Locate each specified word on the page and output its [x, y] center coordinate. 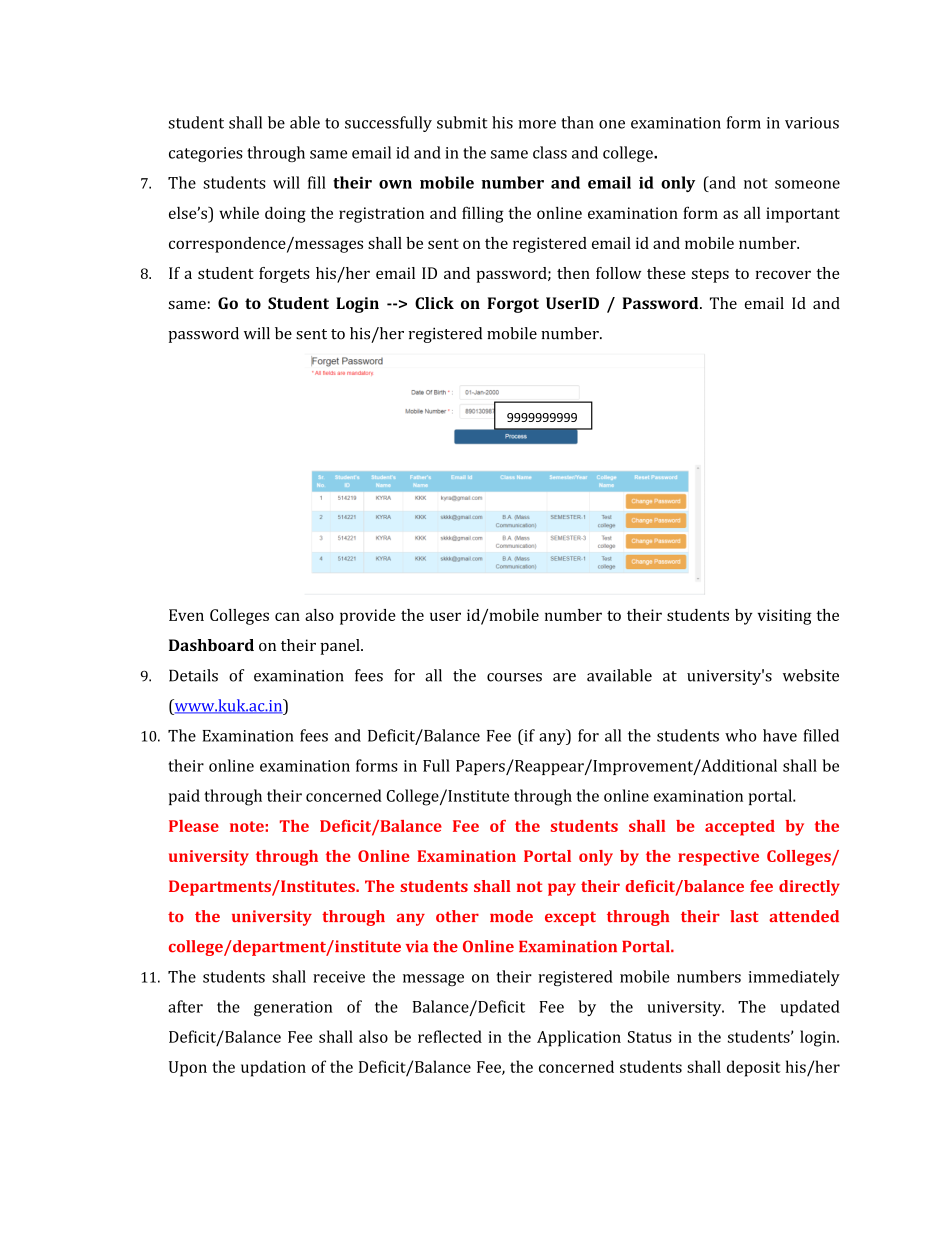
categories [206, 154]
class [550, 152]
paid [184, 797]
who [741, 735]
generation [293, 1009]
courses [514, 677]
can [287, 616]
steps [710, 276]
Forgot [513, 305]
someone [807, 184]
